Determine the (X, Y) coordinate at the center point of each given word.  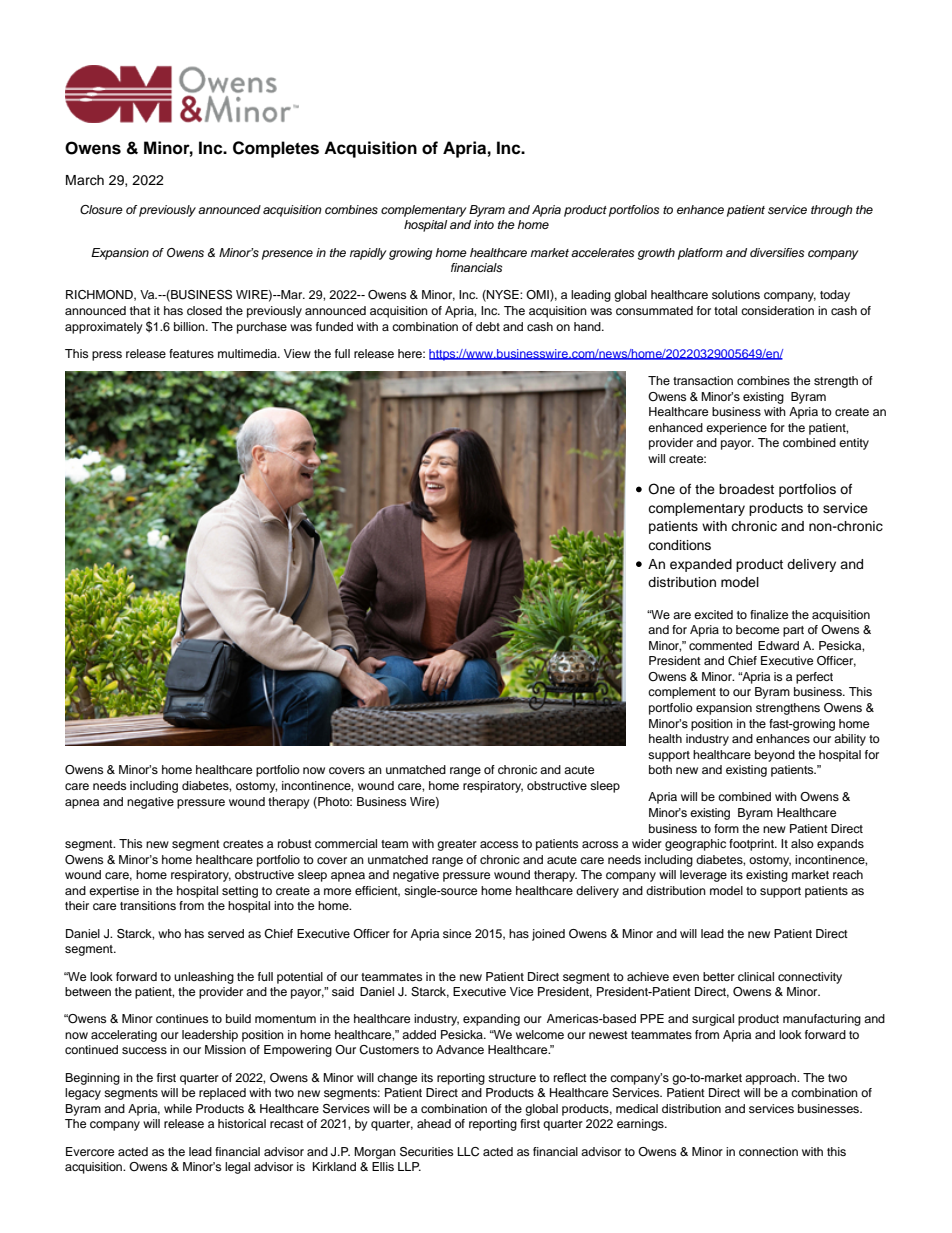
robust (295, 843)
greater (457, 845)
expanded (701, 565)
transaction (703, 380)
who (169, 933)
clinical (756, 976)
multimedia (248, 353)
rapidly (368, 254)
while (178, 1108)
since (457, 933)
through (831, 211)
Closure (101, 210)
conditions (679, 545)
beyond (775, 756)
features (191, 353)
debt (488, 326)
